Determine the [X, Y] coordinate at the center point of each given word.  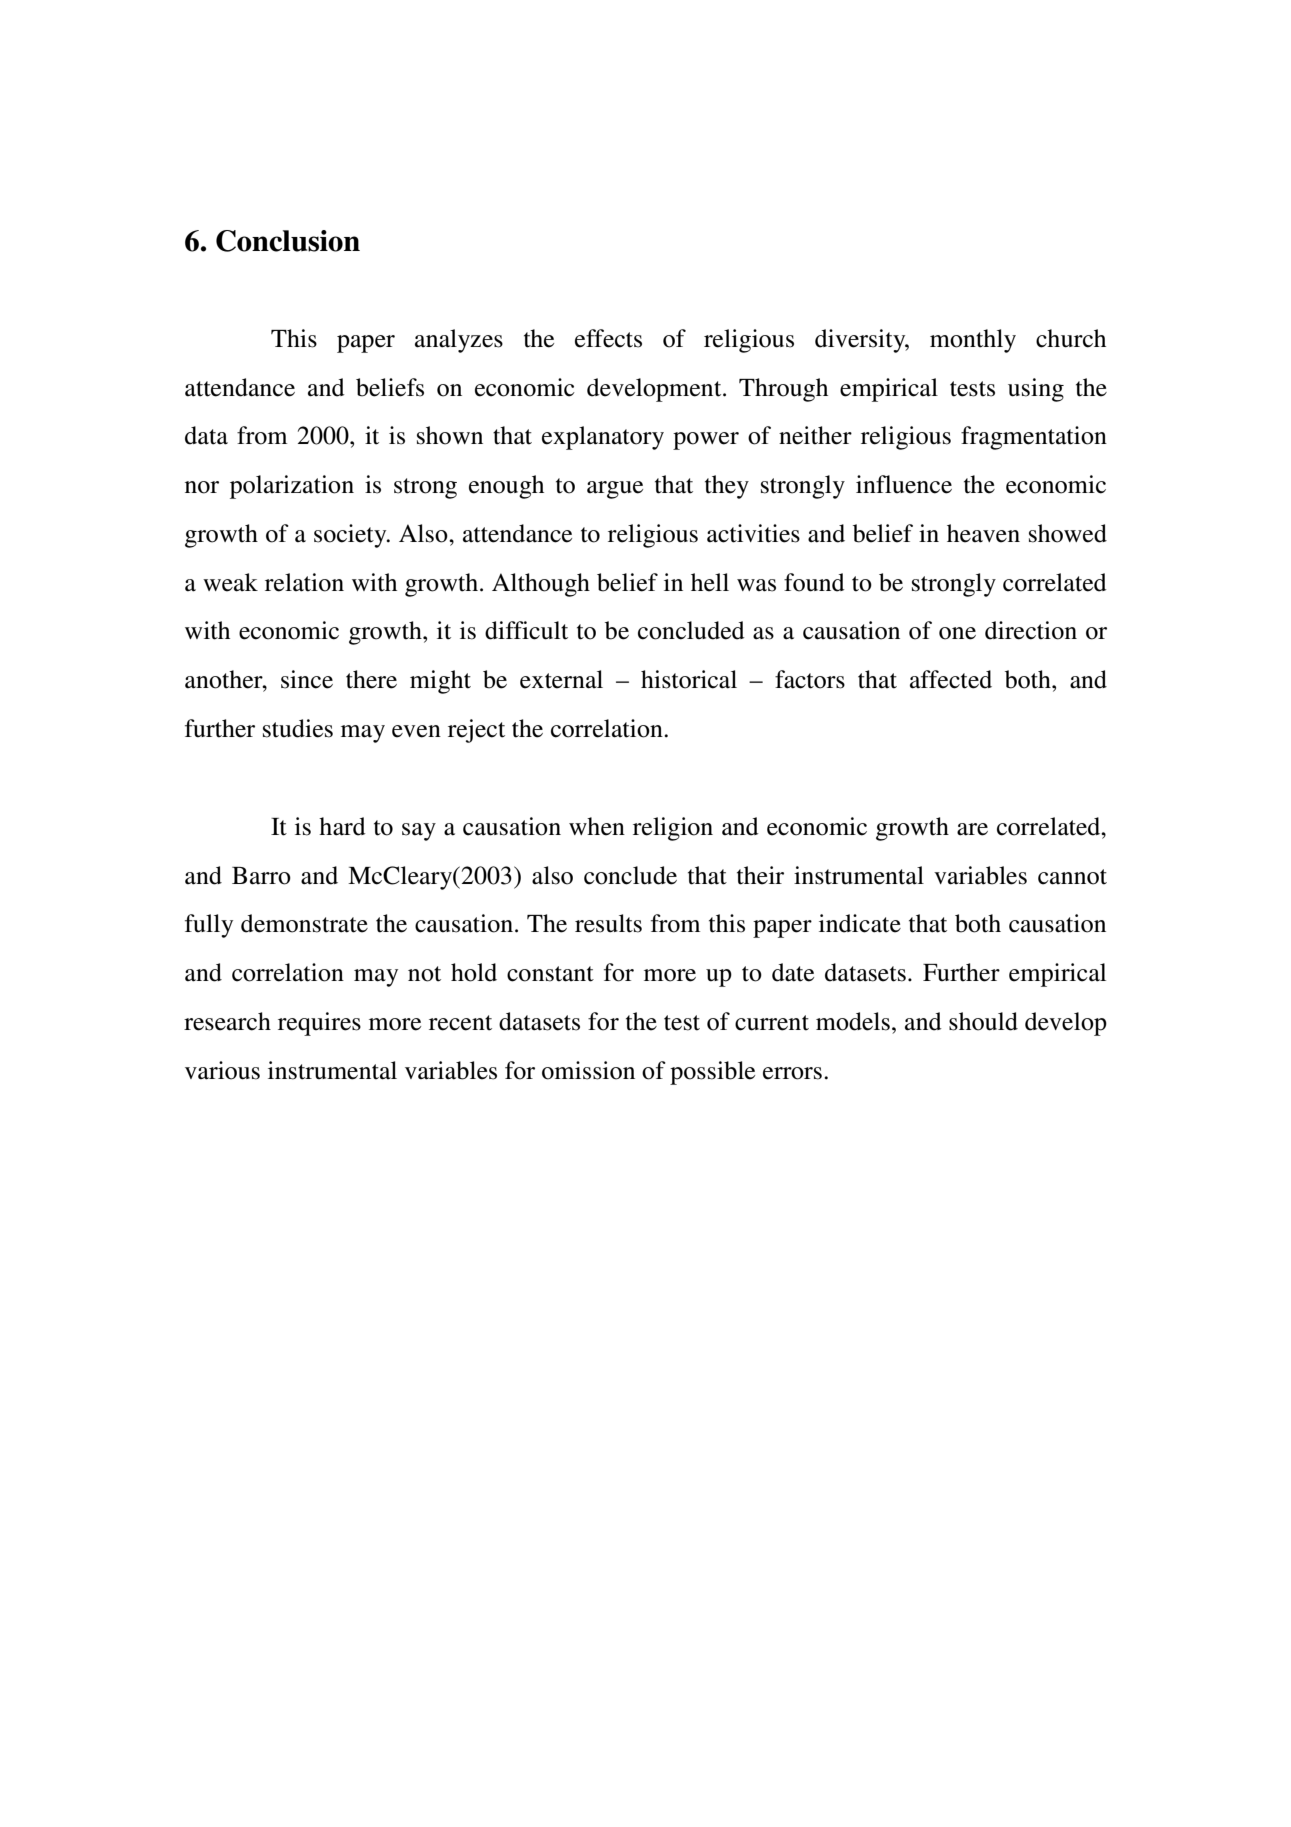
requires [319, 1024]
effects [608, 338]
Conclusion [288, 241]
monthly [973, 341]
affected [951, 679]
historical [689, 679]
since [307, 679]
